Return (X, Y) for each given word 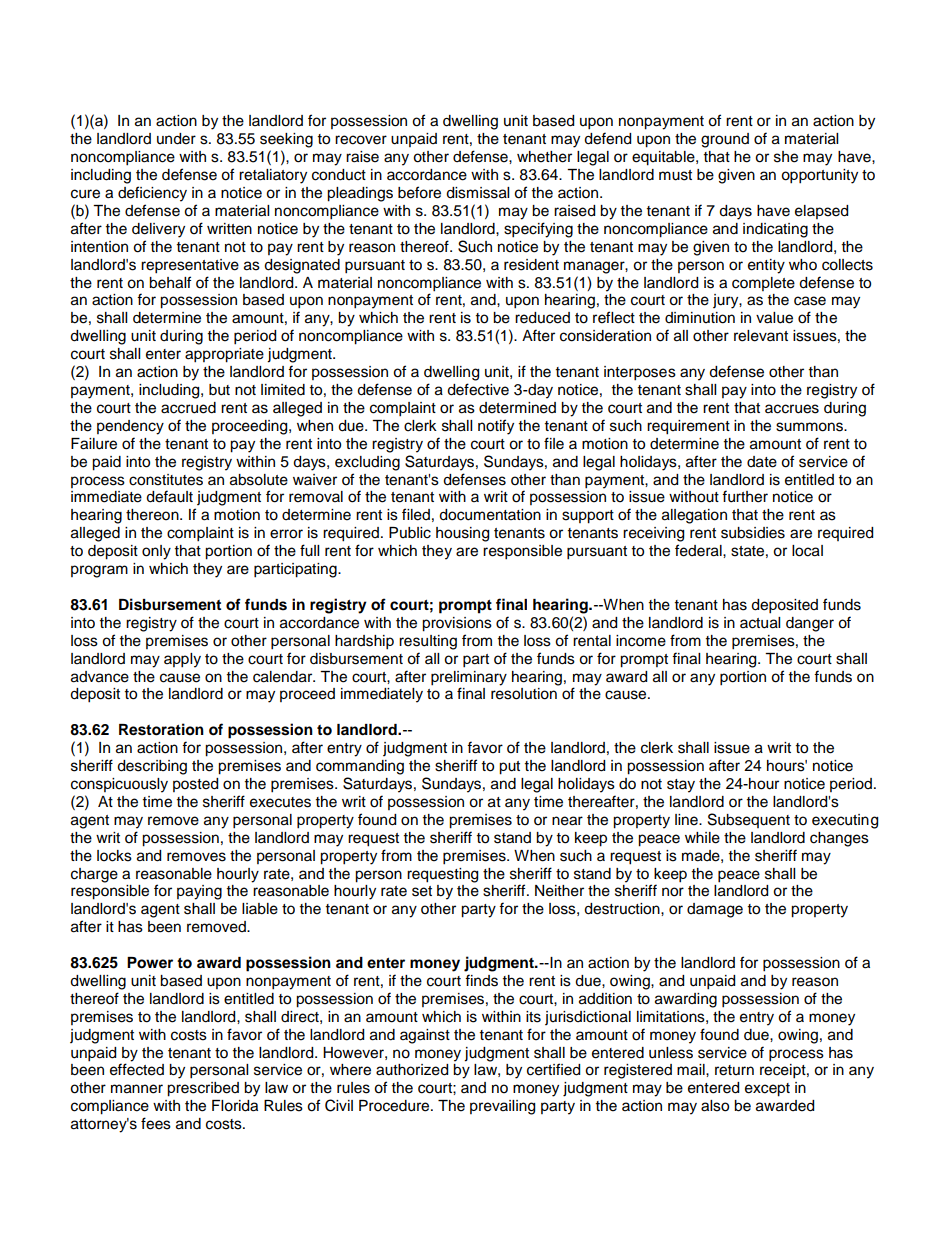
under (176, 139)
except (767, 1090)
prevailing (502, 1107)
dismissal (477, 193)
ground (725, 140)
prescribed (203, 1089)
